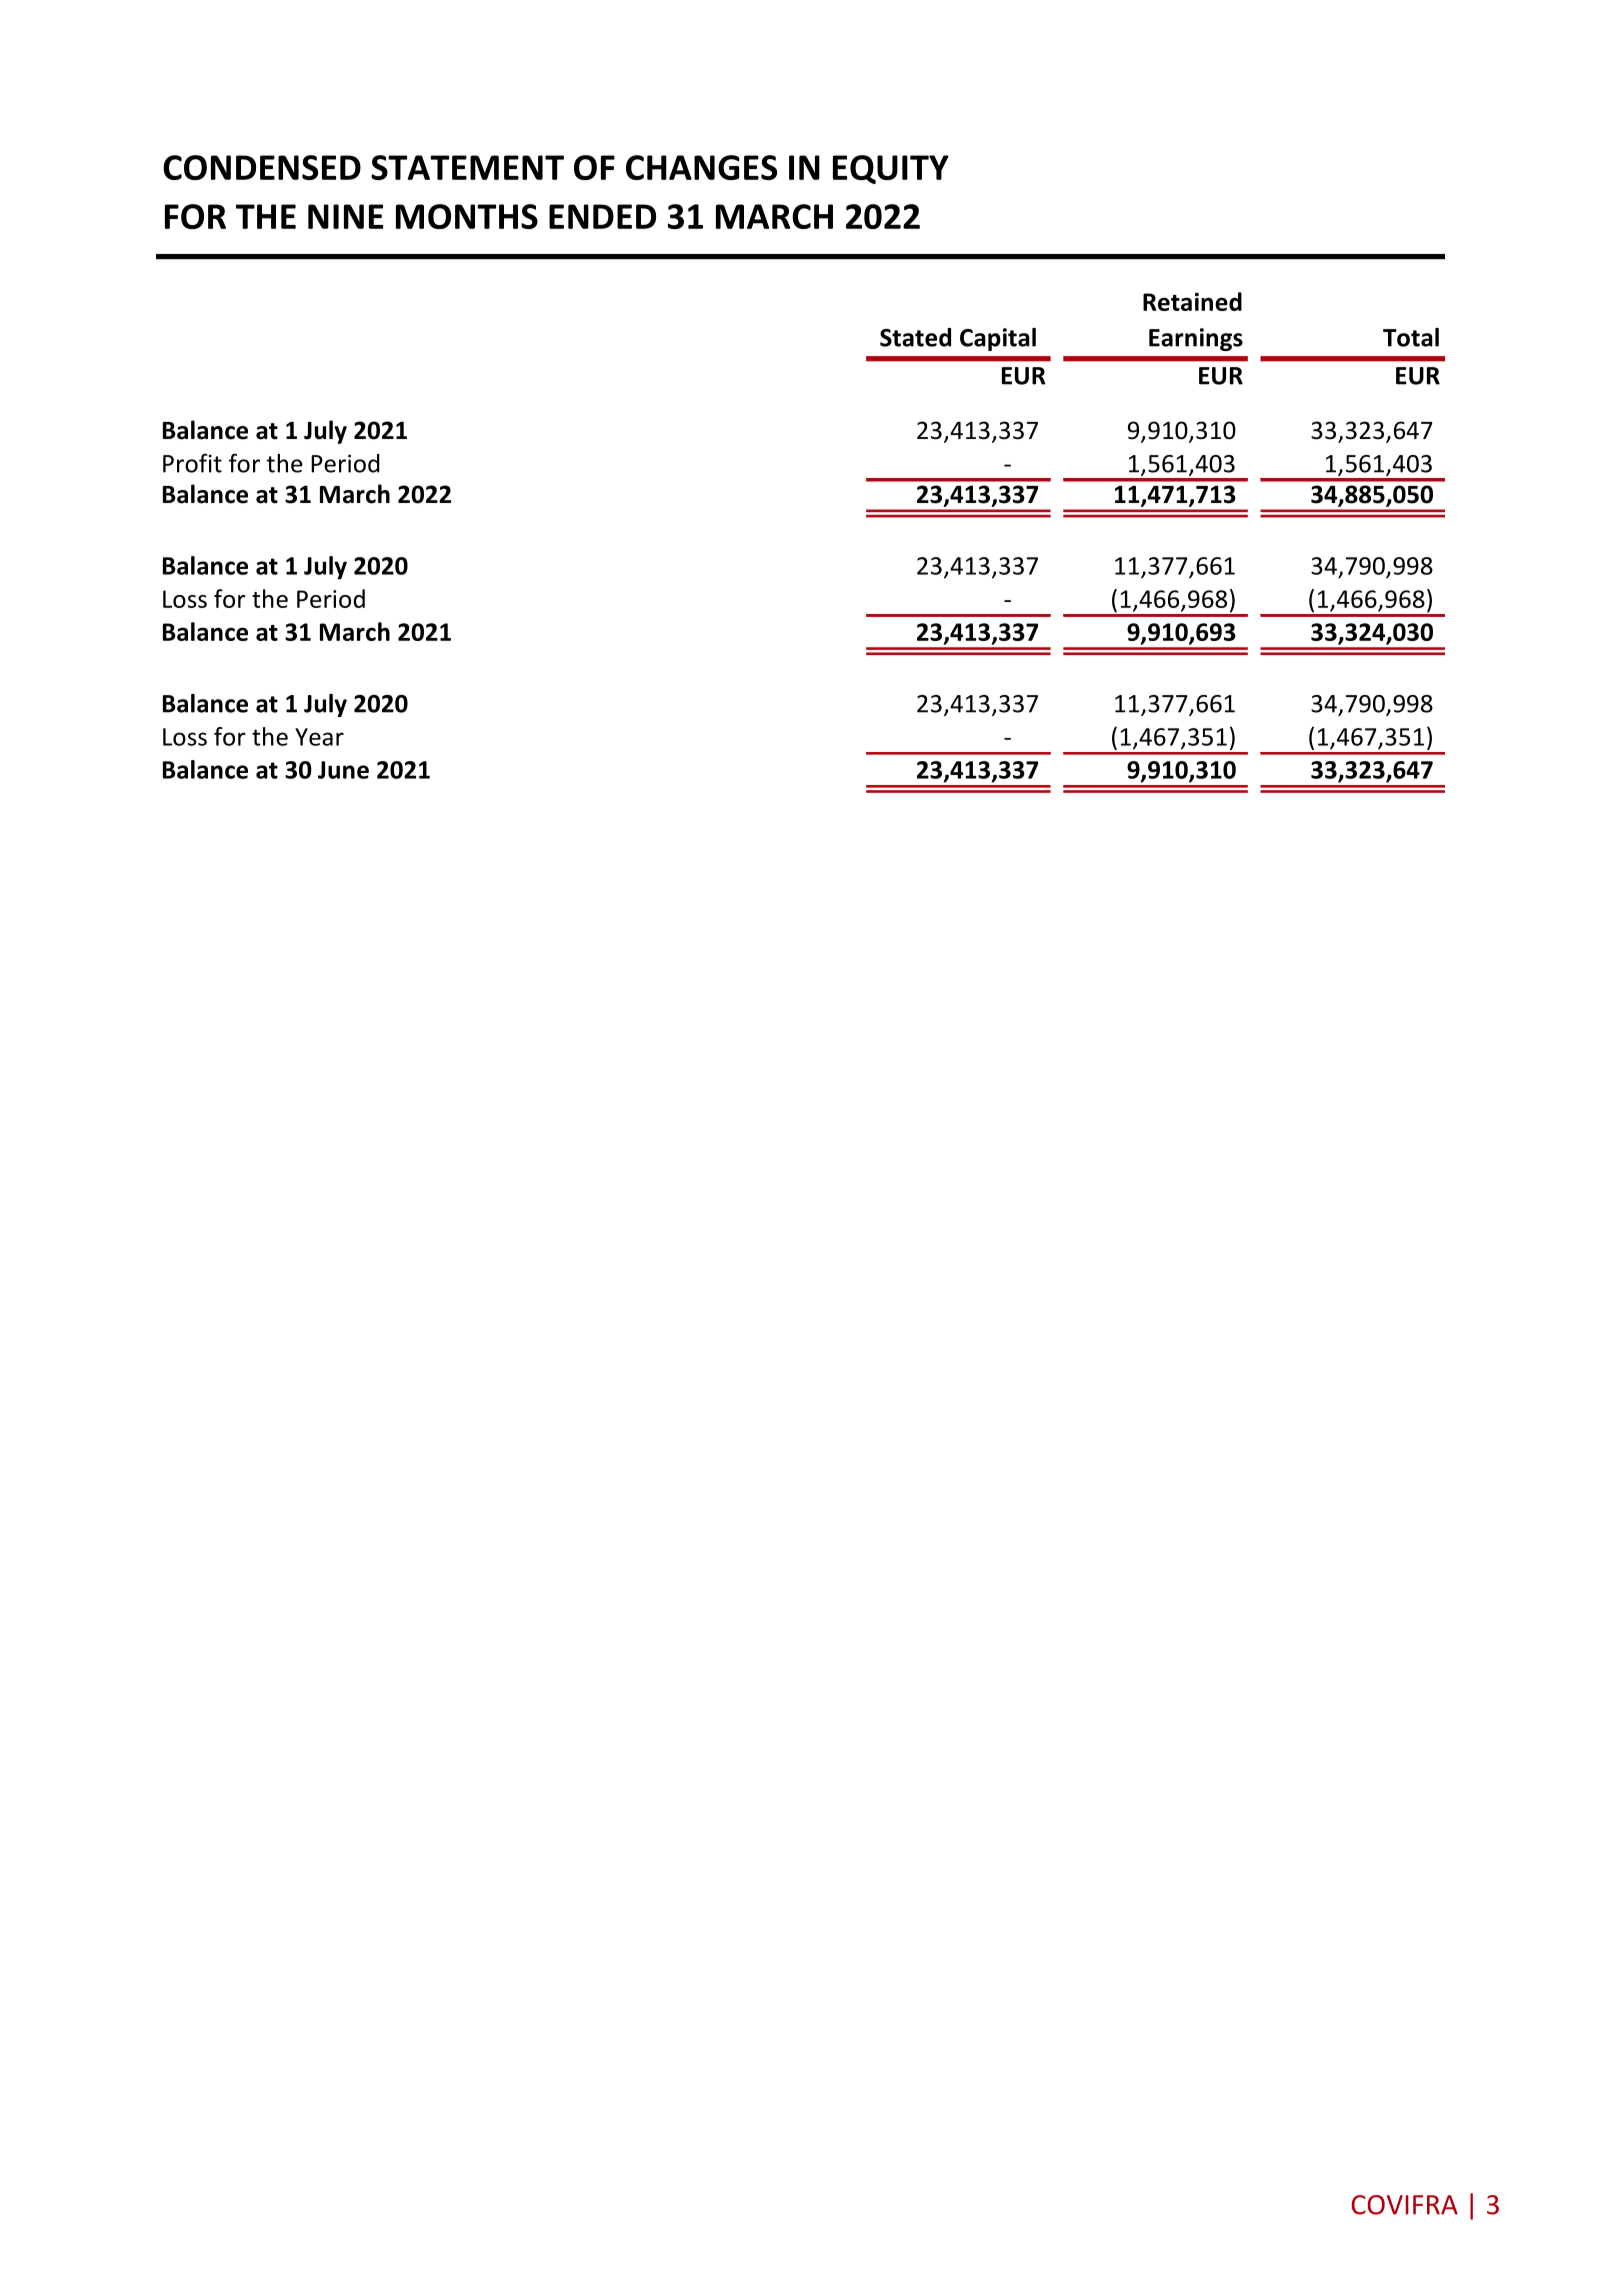 The image size is (1619, 2289). Describe the element at coordinates (891, 169) in the document. I see `EQUITY` at that location.
